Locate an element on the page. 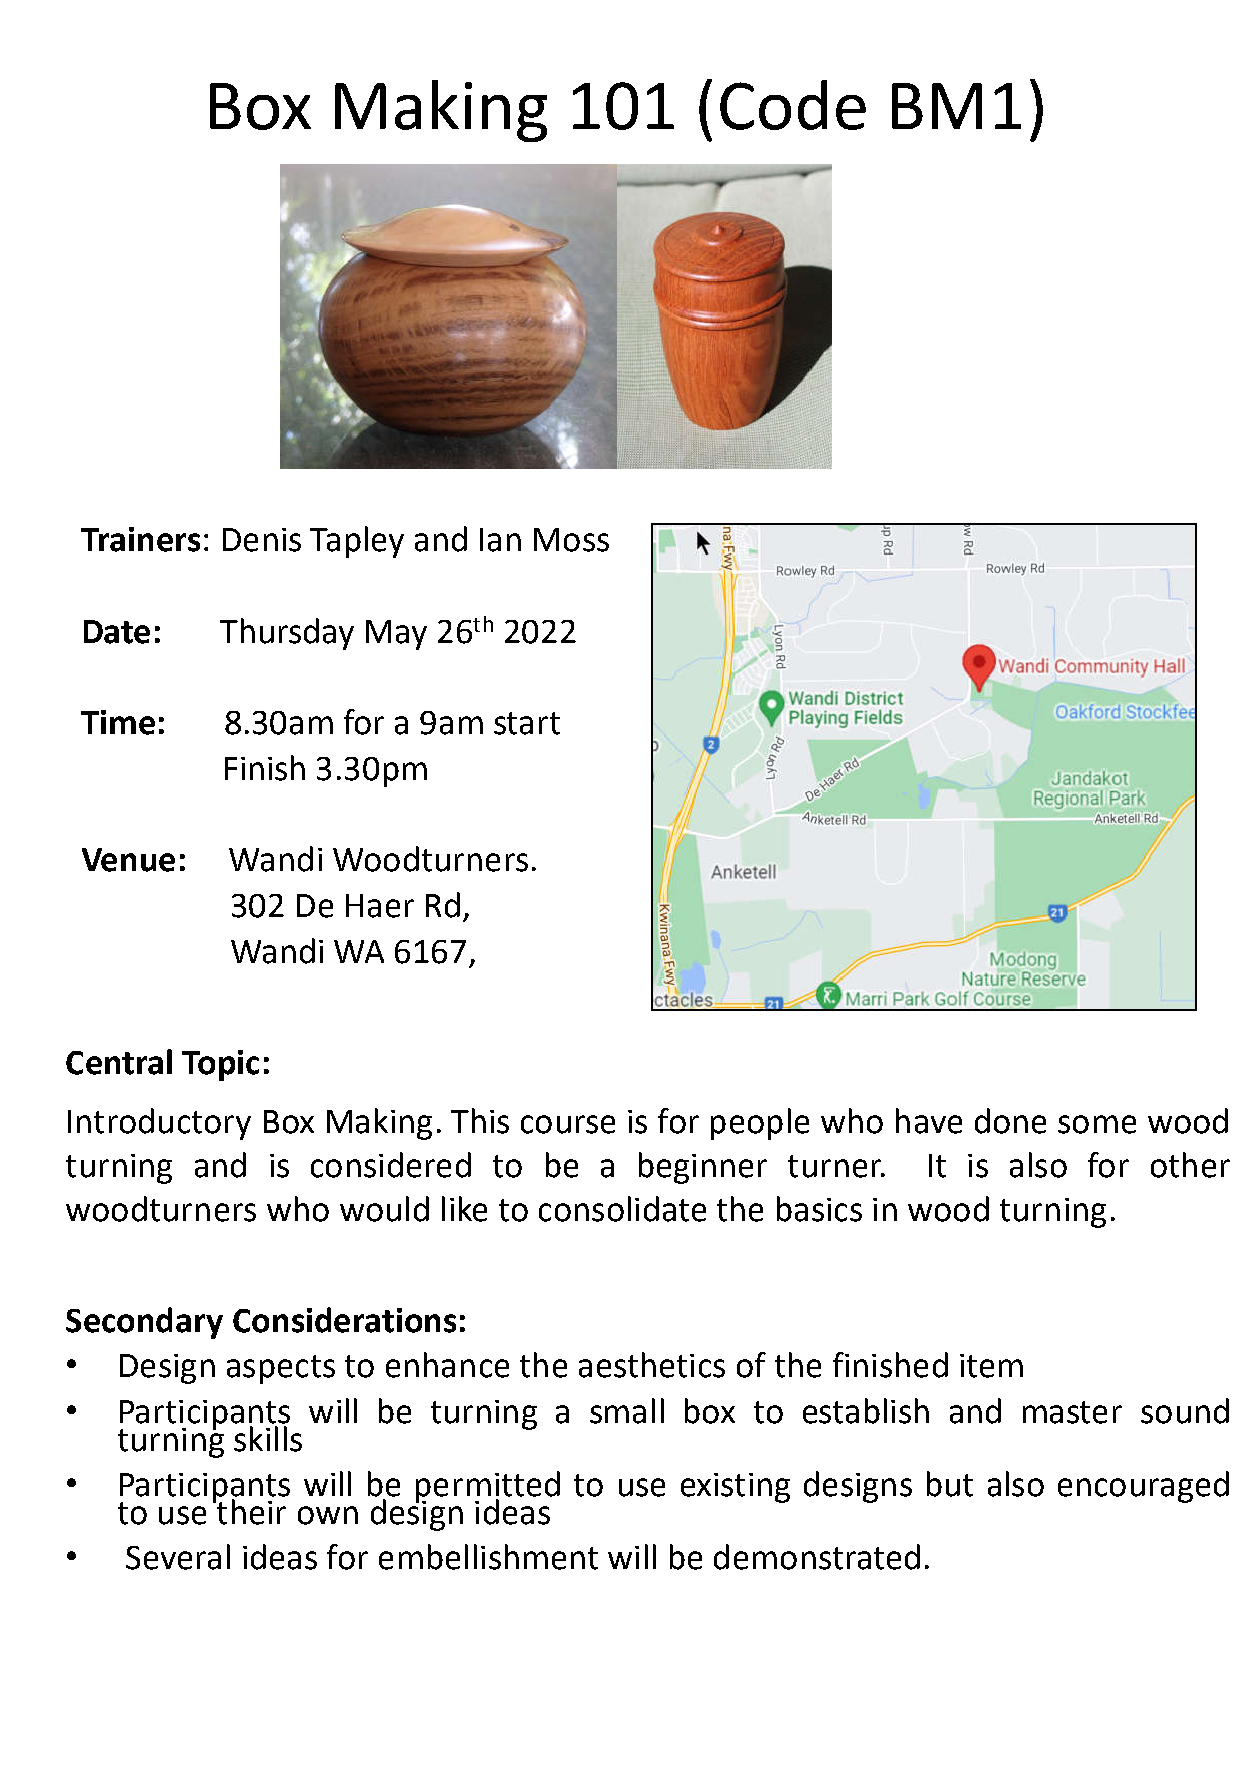  start is located at coordinates (527, 723).
